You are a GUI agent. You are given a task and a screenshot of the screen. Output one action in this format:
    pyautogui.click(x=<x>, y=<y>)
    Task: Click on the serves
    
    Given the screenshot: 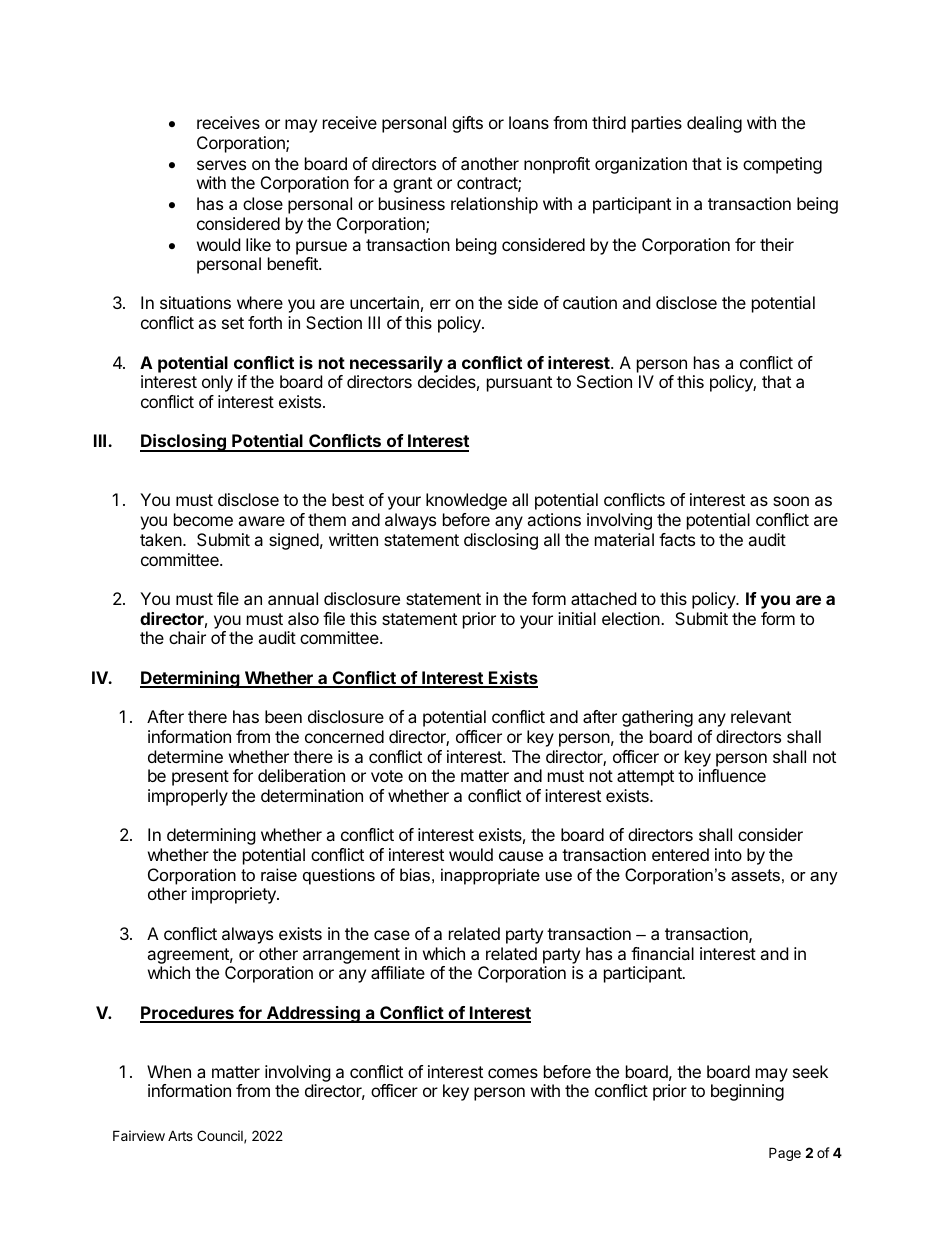 What is the action you would take?
    pyautogui.click(x=221, y=165)
